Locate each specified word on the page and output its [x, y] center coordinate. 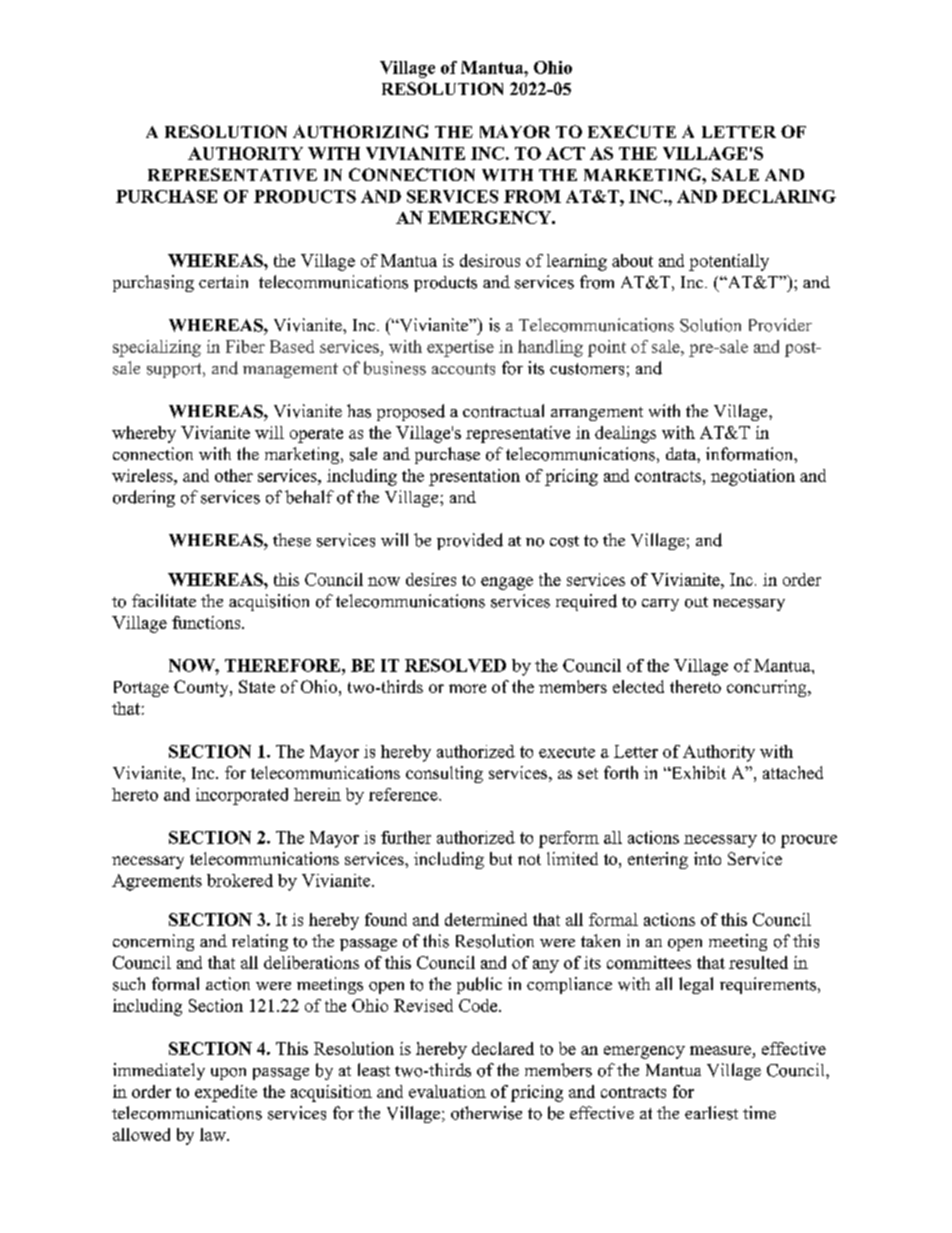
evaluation [447, 1091]
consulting [444, 774]
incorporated [242, 796]
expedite [226, 1093]
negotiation [753, 477]
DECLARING [779, 196]
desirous [490, 260]
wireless [143, 475]
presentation [474, 477]
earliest [711, 1113]
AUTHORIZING [360, 131]
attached [793, 772]
